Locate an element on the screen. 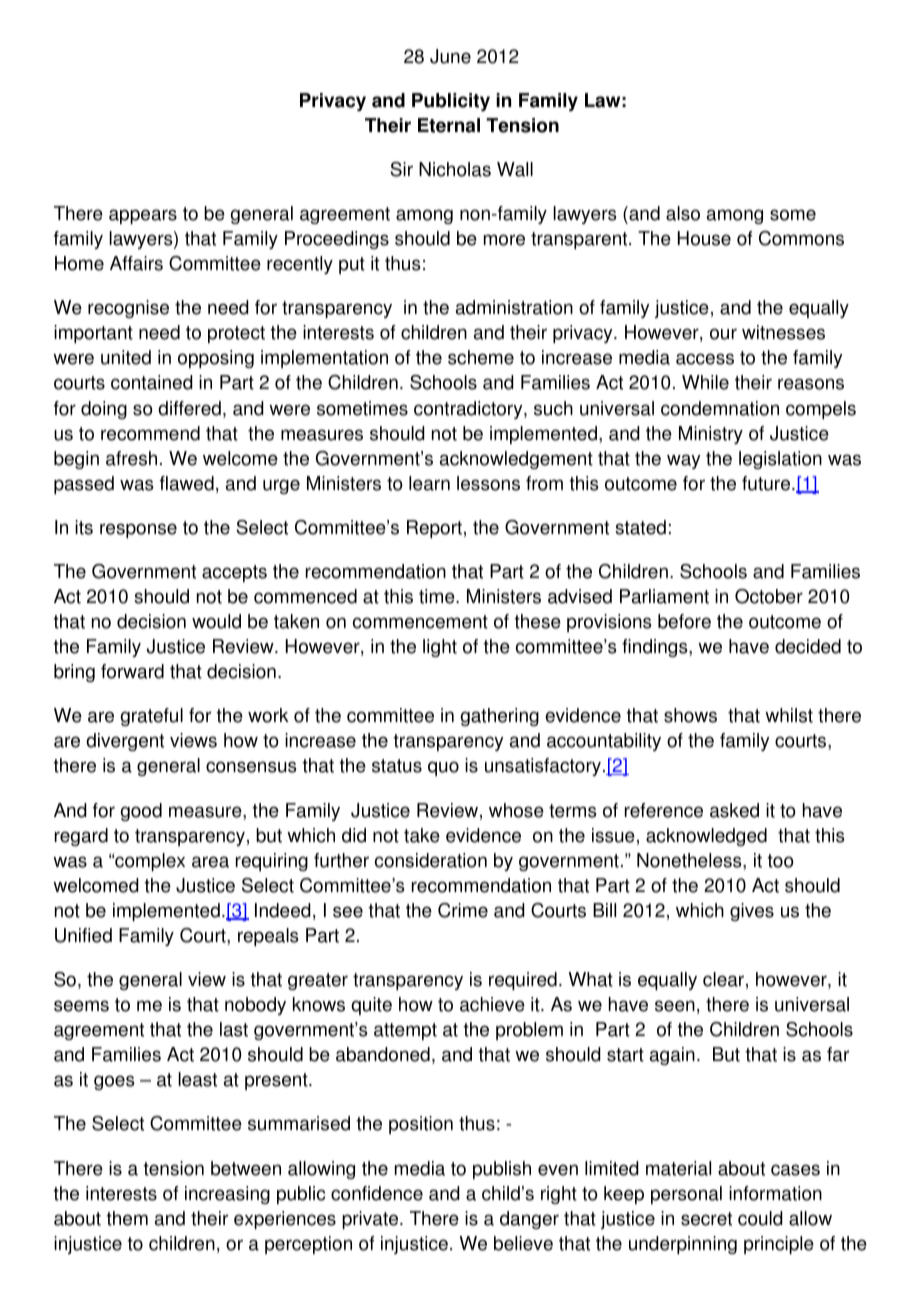 Image resolution: width=924 pixels, height=1308 pixels. forward is located at coordinates (132, 671).
